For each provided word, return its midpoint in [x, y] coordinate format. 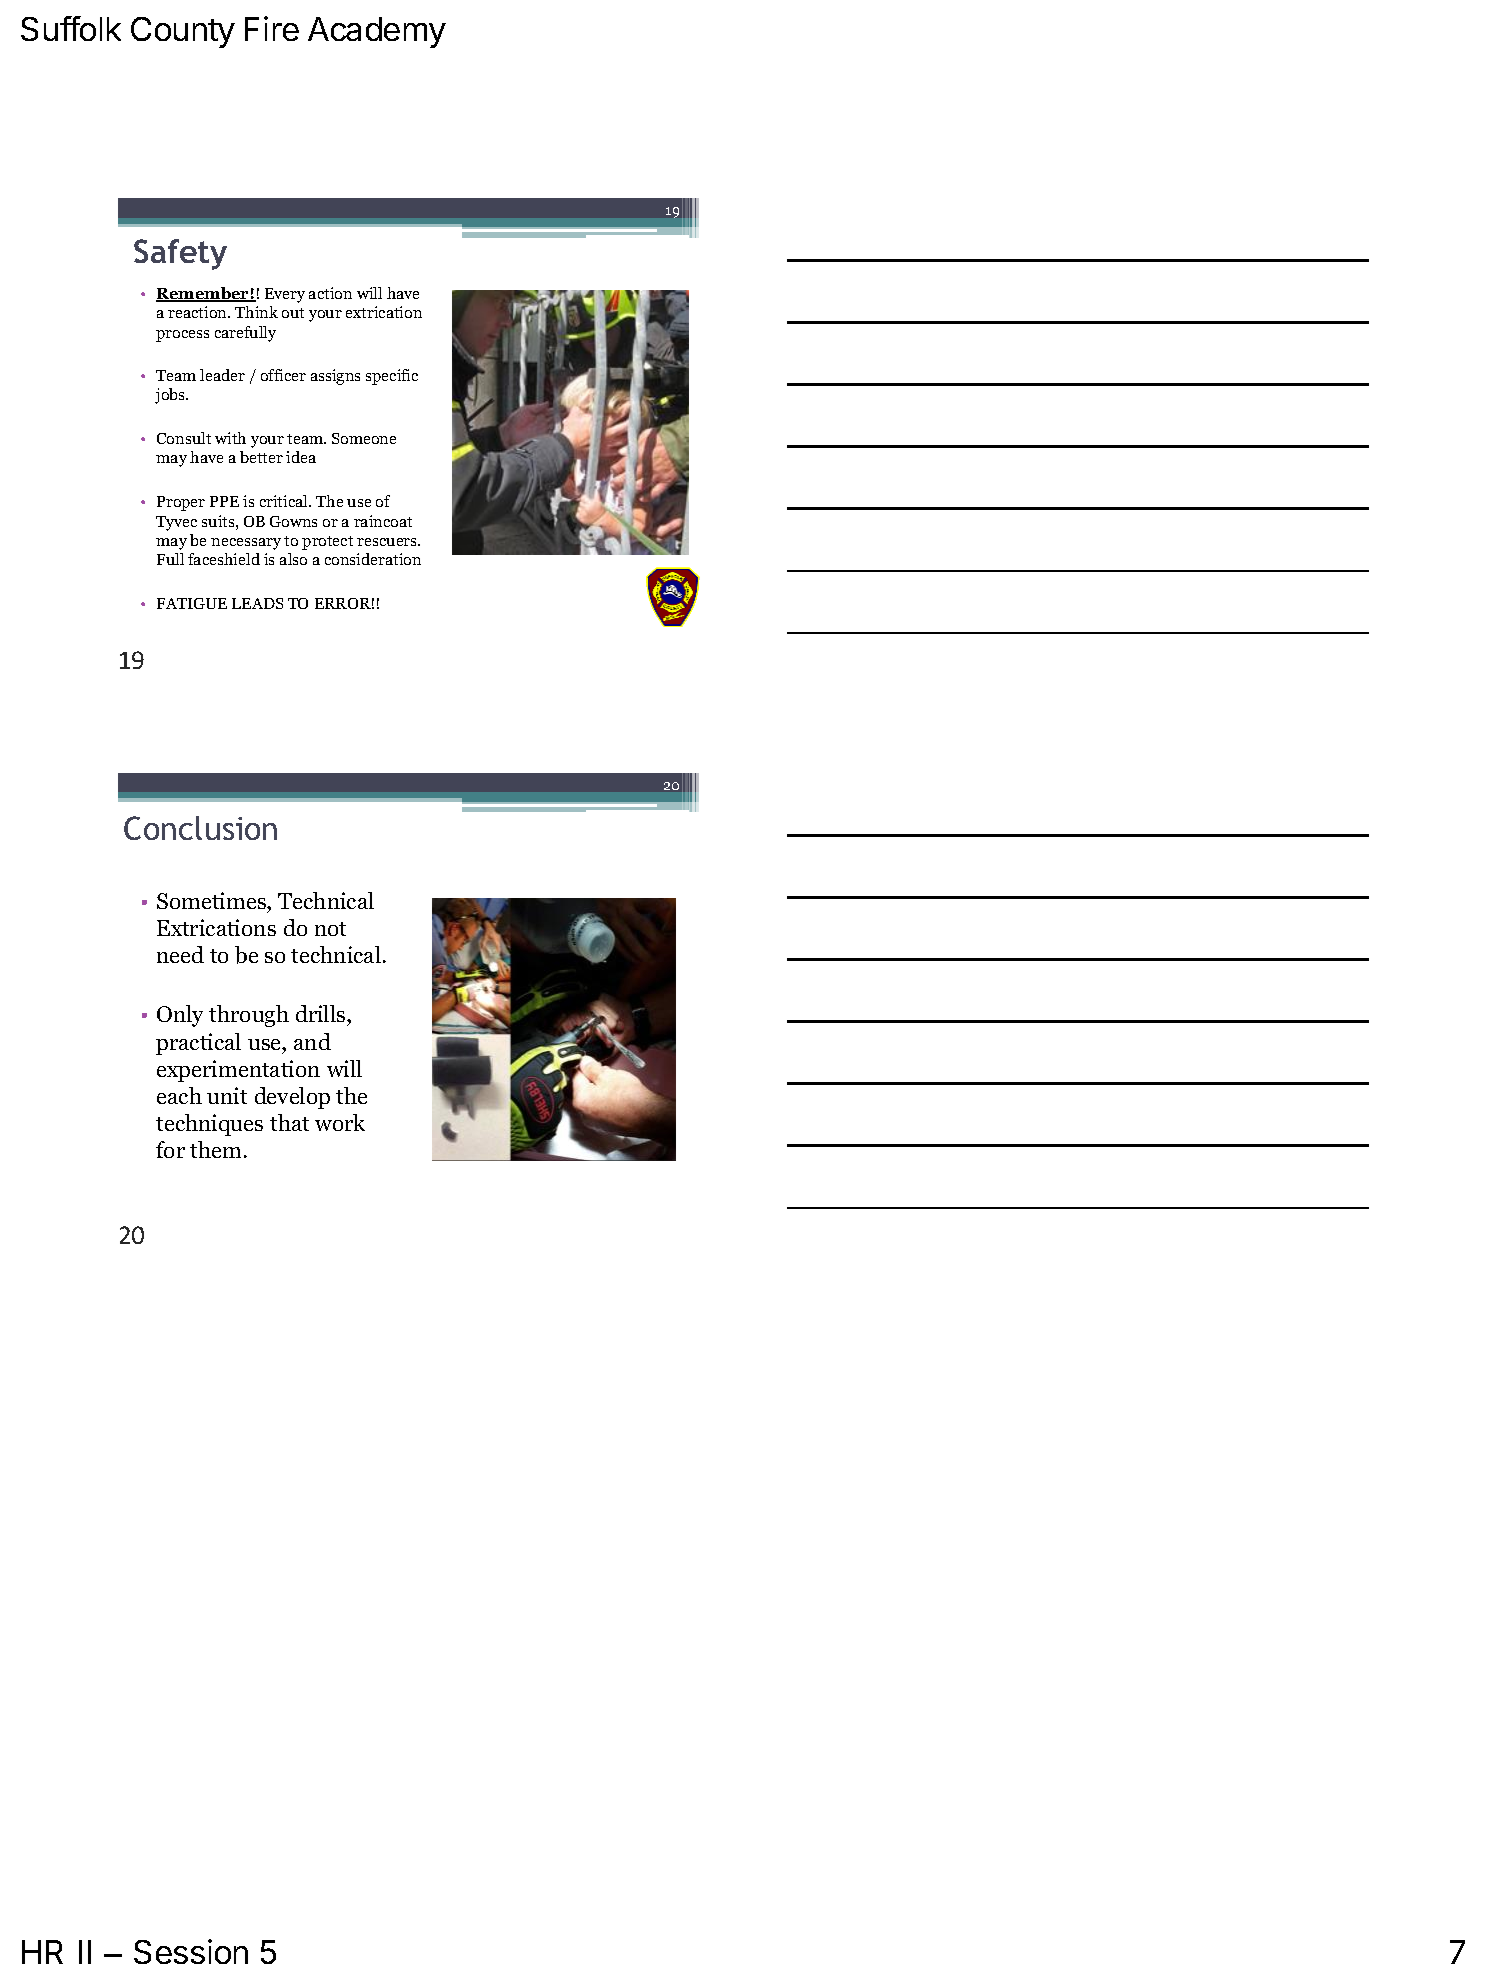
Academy [377, 32]
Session [191, 1951]
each [179, 1095]
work [340, 1122]
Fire [272, 28]
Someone [364, 438]
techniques [209, 1125]
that [289, 1122]
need [180, 954]
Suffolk [71, 28]
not [330, 929]
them [215, 1149]
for [170, 1149]
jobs [171, 396]
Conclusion [200, 828]
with [230, 438]
